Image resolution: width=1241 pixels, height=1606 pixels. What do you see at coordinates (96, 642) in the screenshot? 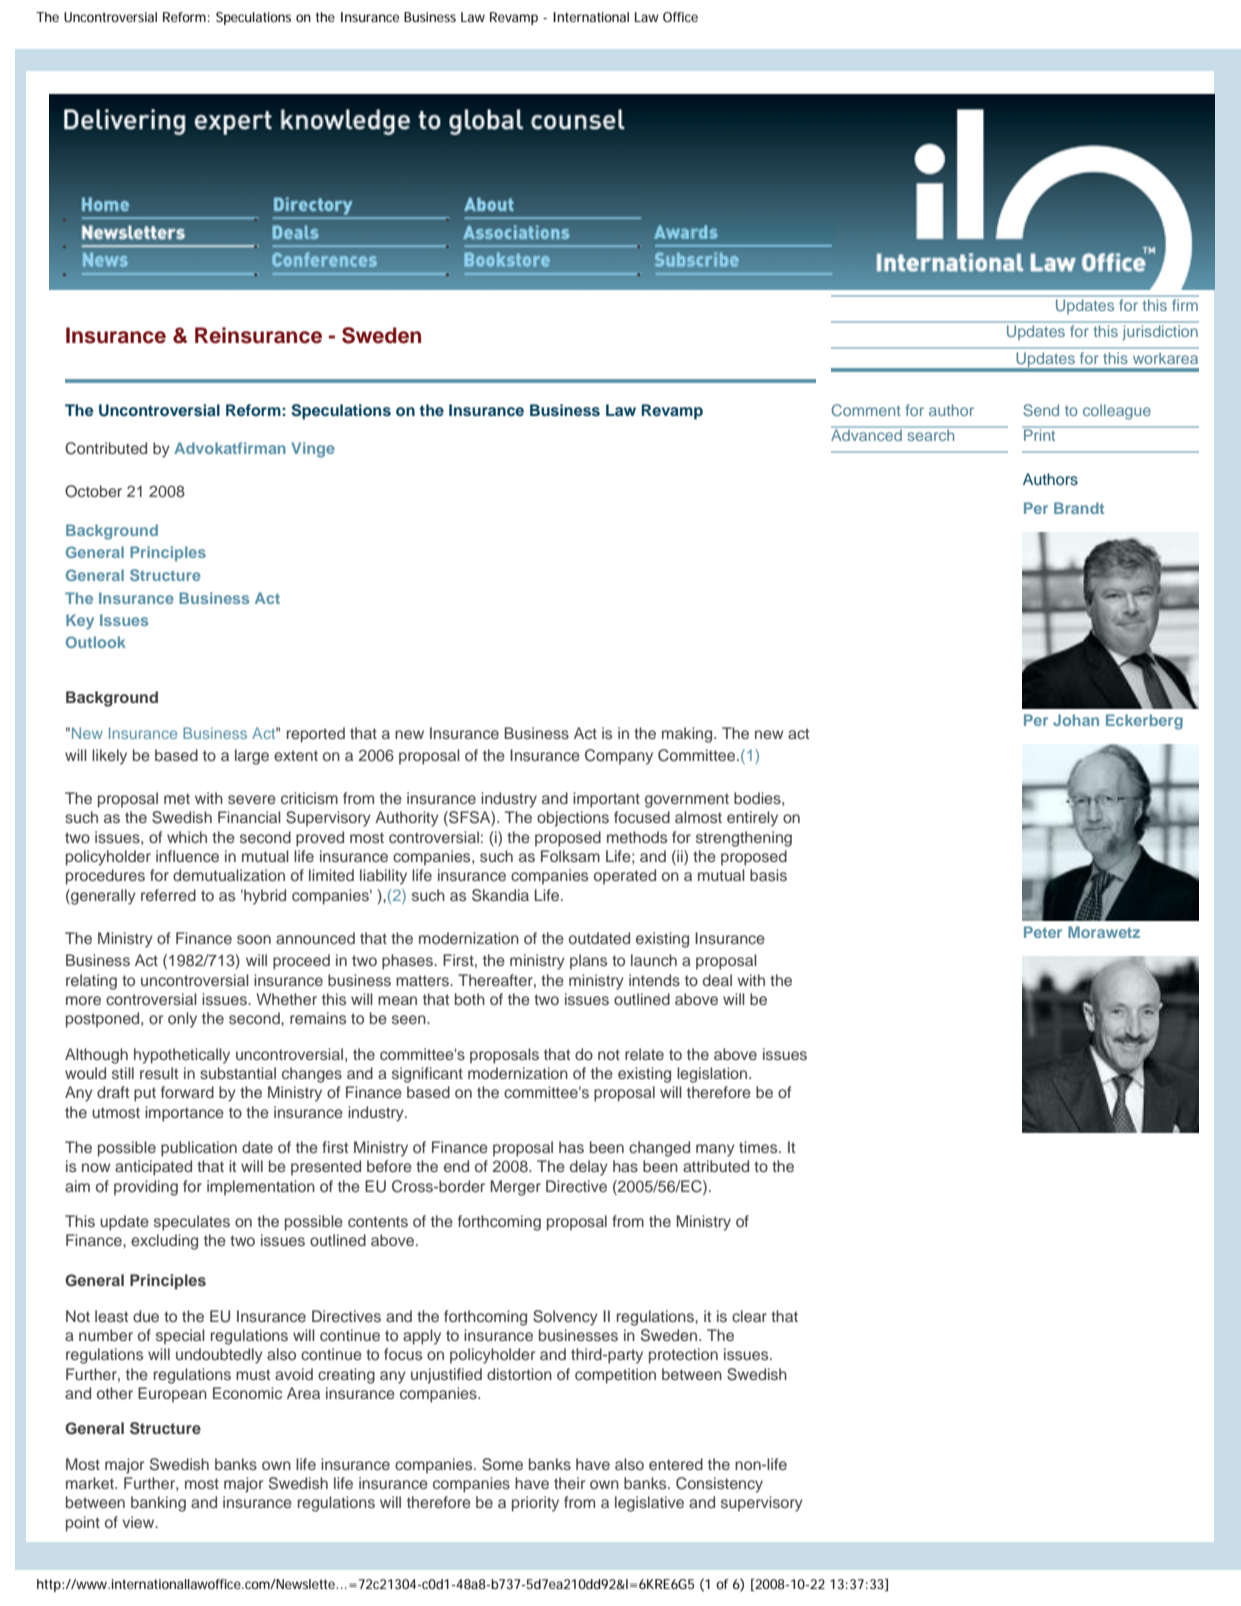
I see `Outlook` at bounding box center [96, 642].
